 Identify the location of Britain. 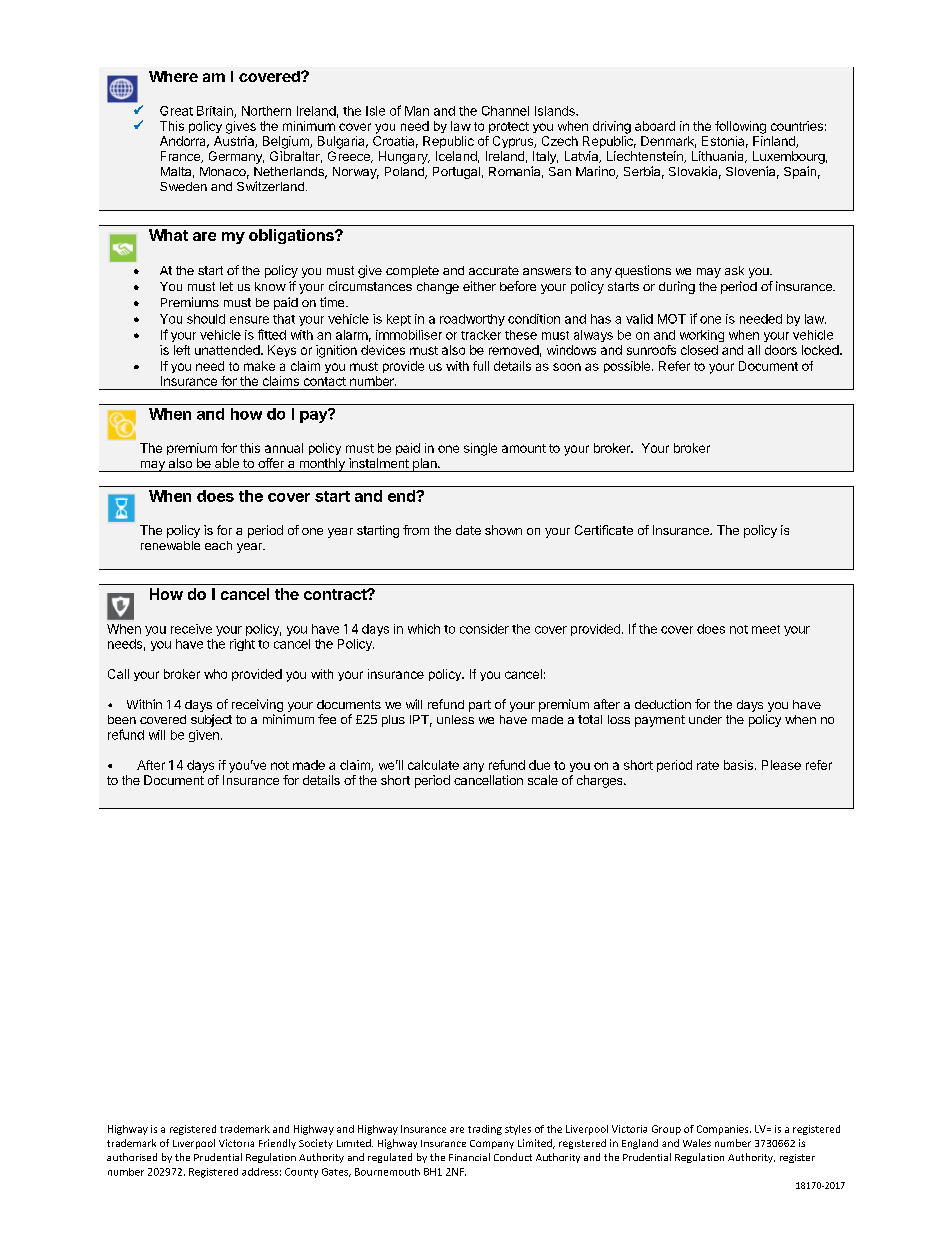
(216, 112).
